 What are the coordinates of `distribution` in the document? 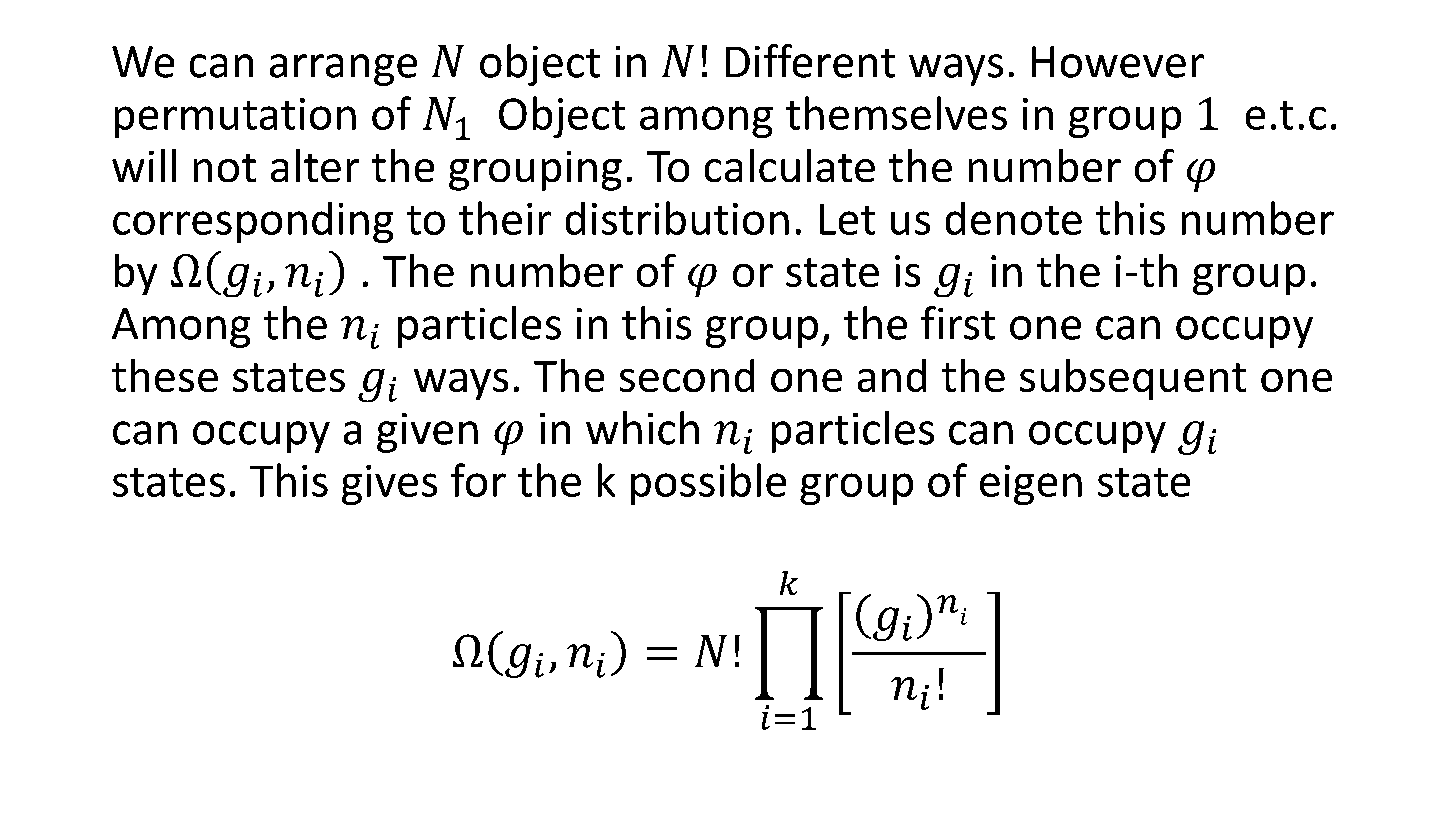 It's located at (677, 218).
